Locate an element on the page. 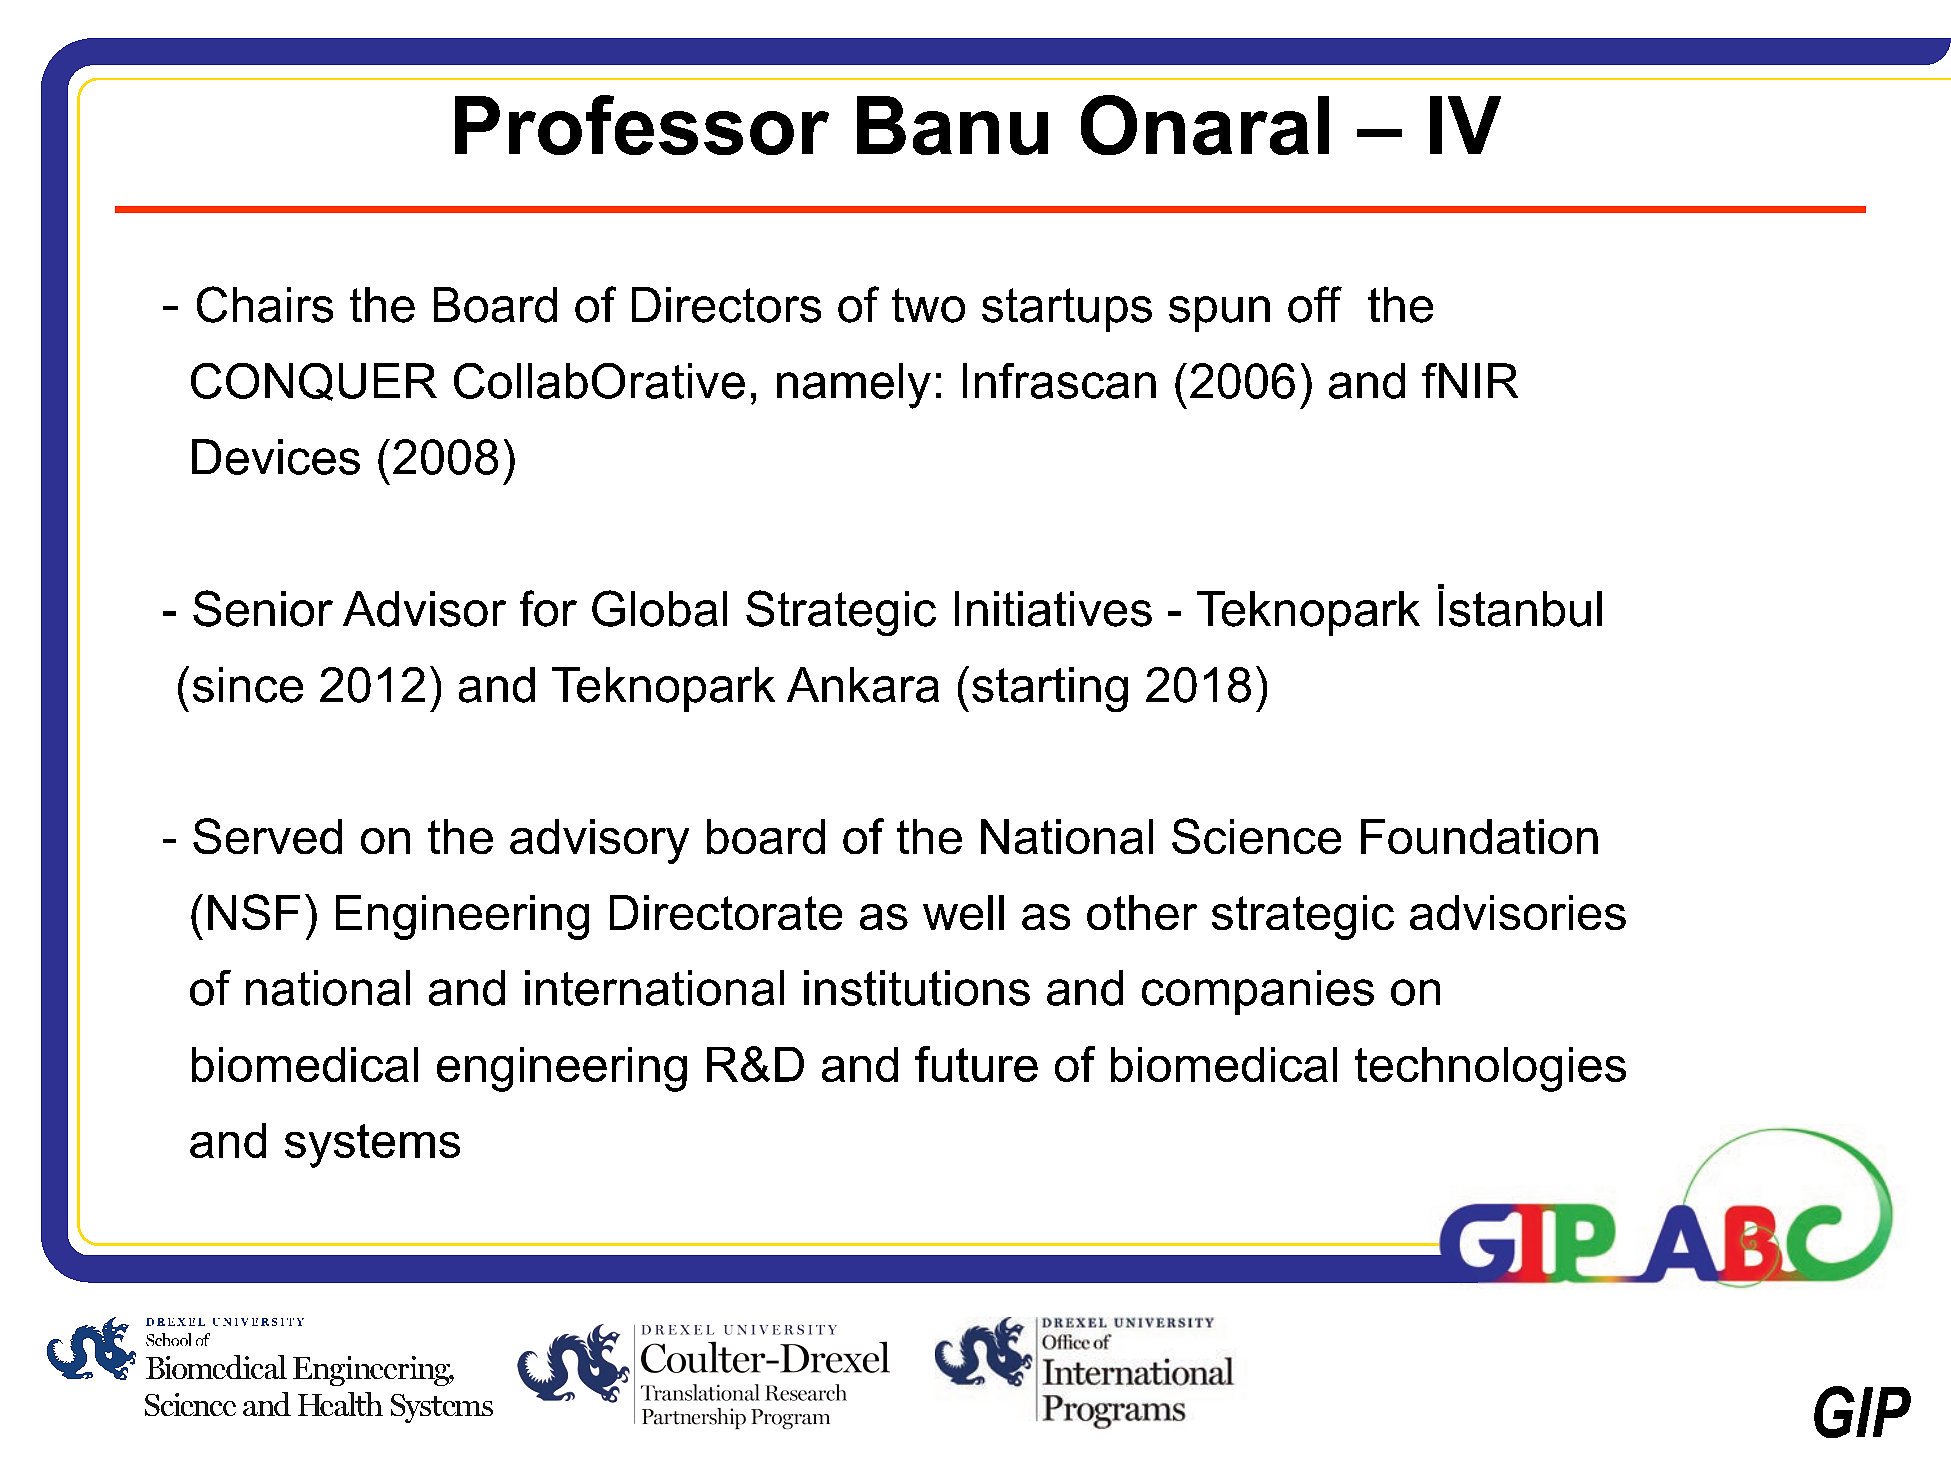 The image size is (1951, 1464). Served is located at coordinates (267, 836).
